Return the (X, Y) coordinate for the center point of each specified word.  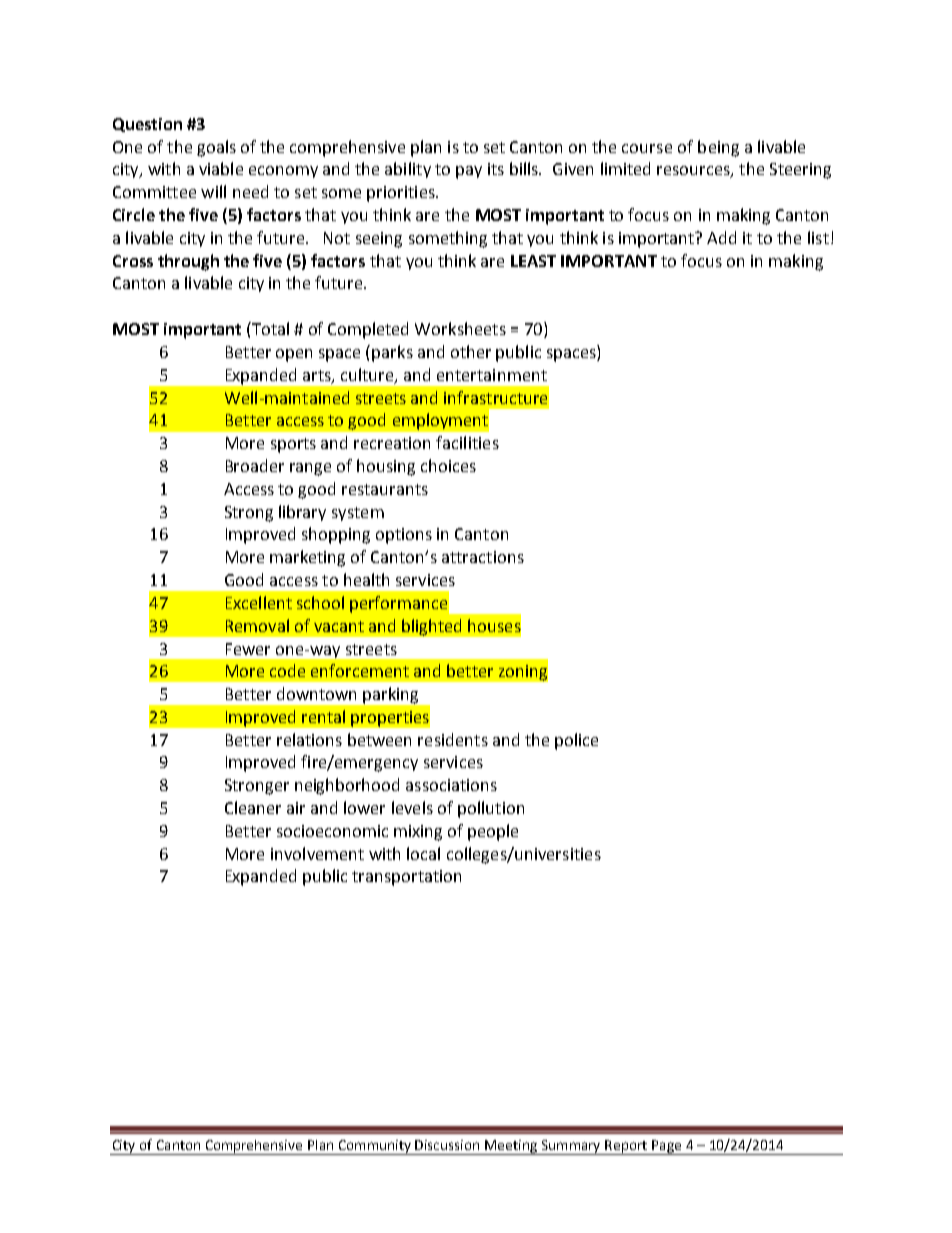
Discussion (447, 1145)
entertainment (492, 375)
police (576, 741)
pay (469, 172)
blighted (431, 627)
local (423, 853)
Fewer (248, 649)
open (294, 355)
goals (216, 148)
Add (721, 237)
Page (667, 1147)
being (718, 148)
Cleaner (253, 807)
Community (375, 1147)
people (493, 832)
